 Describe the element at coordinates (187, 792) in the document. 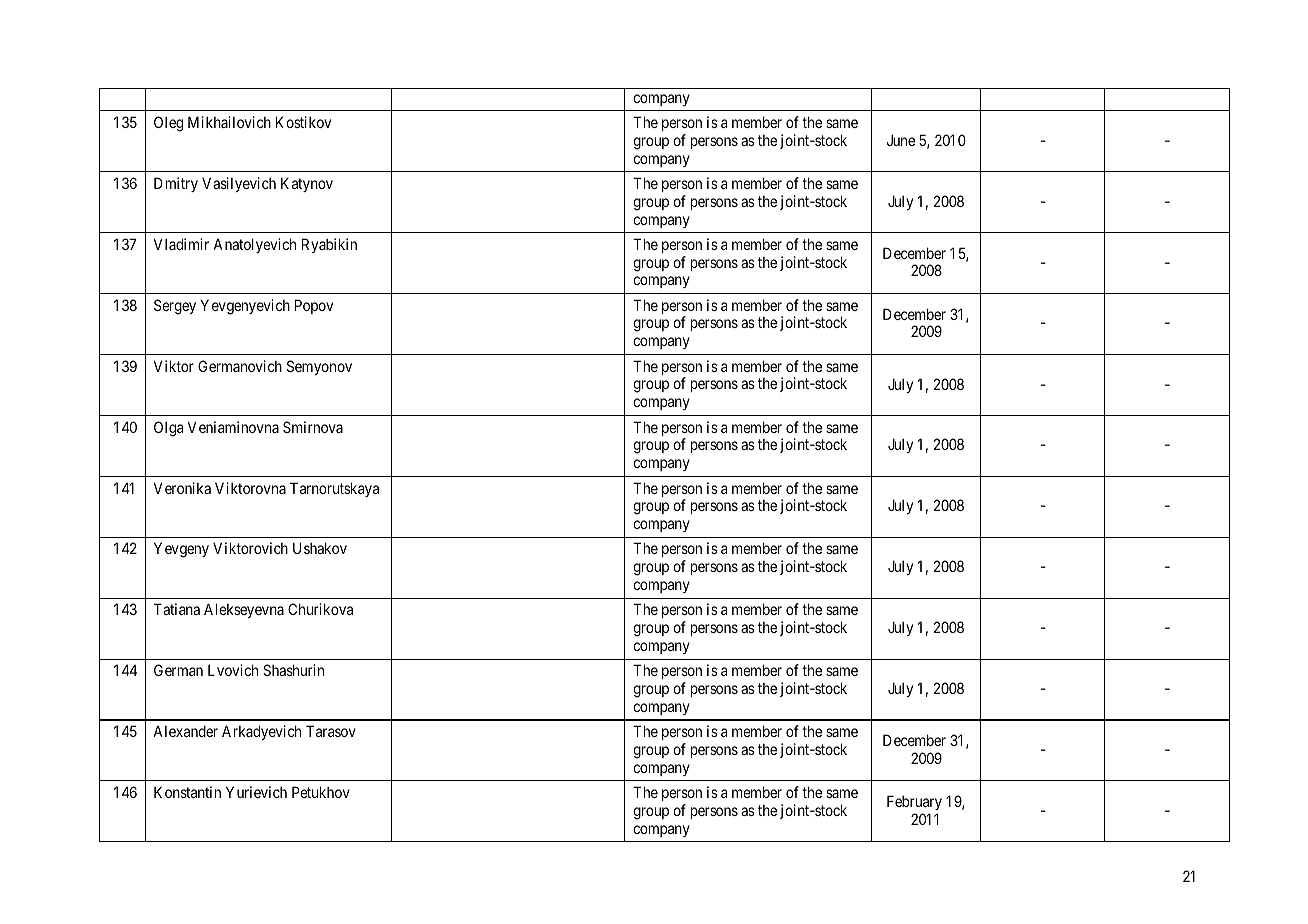

I see `Konstantin` at that location.
